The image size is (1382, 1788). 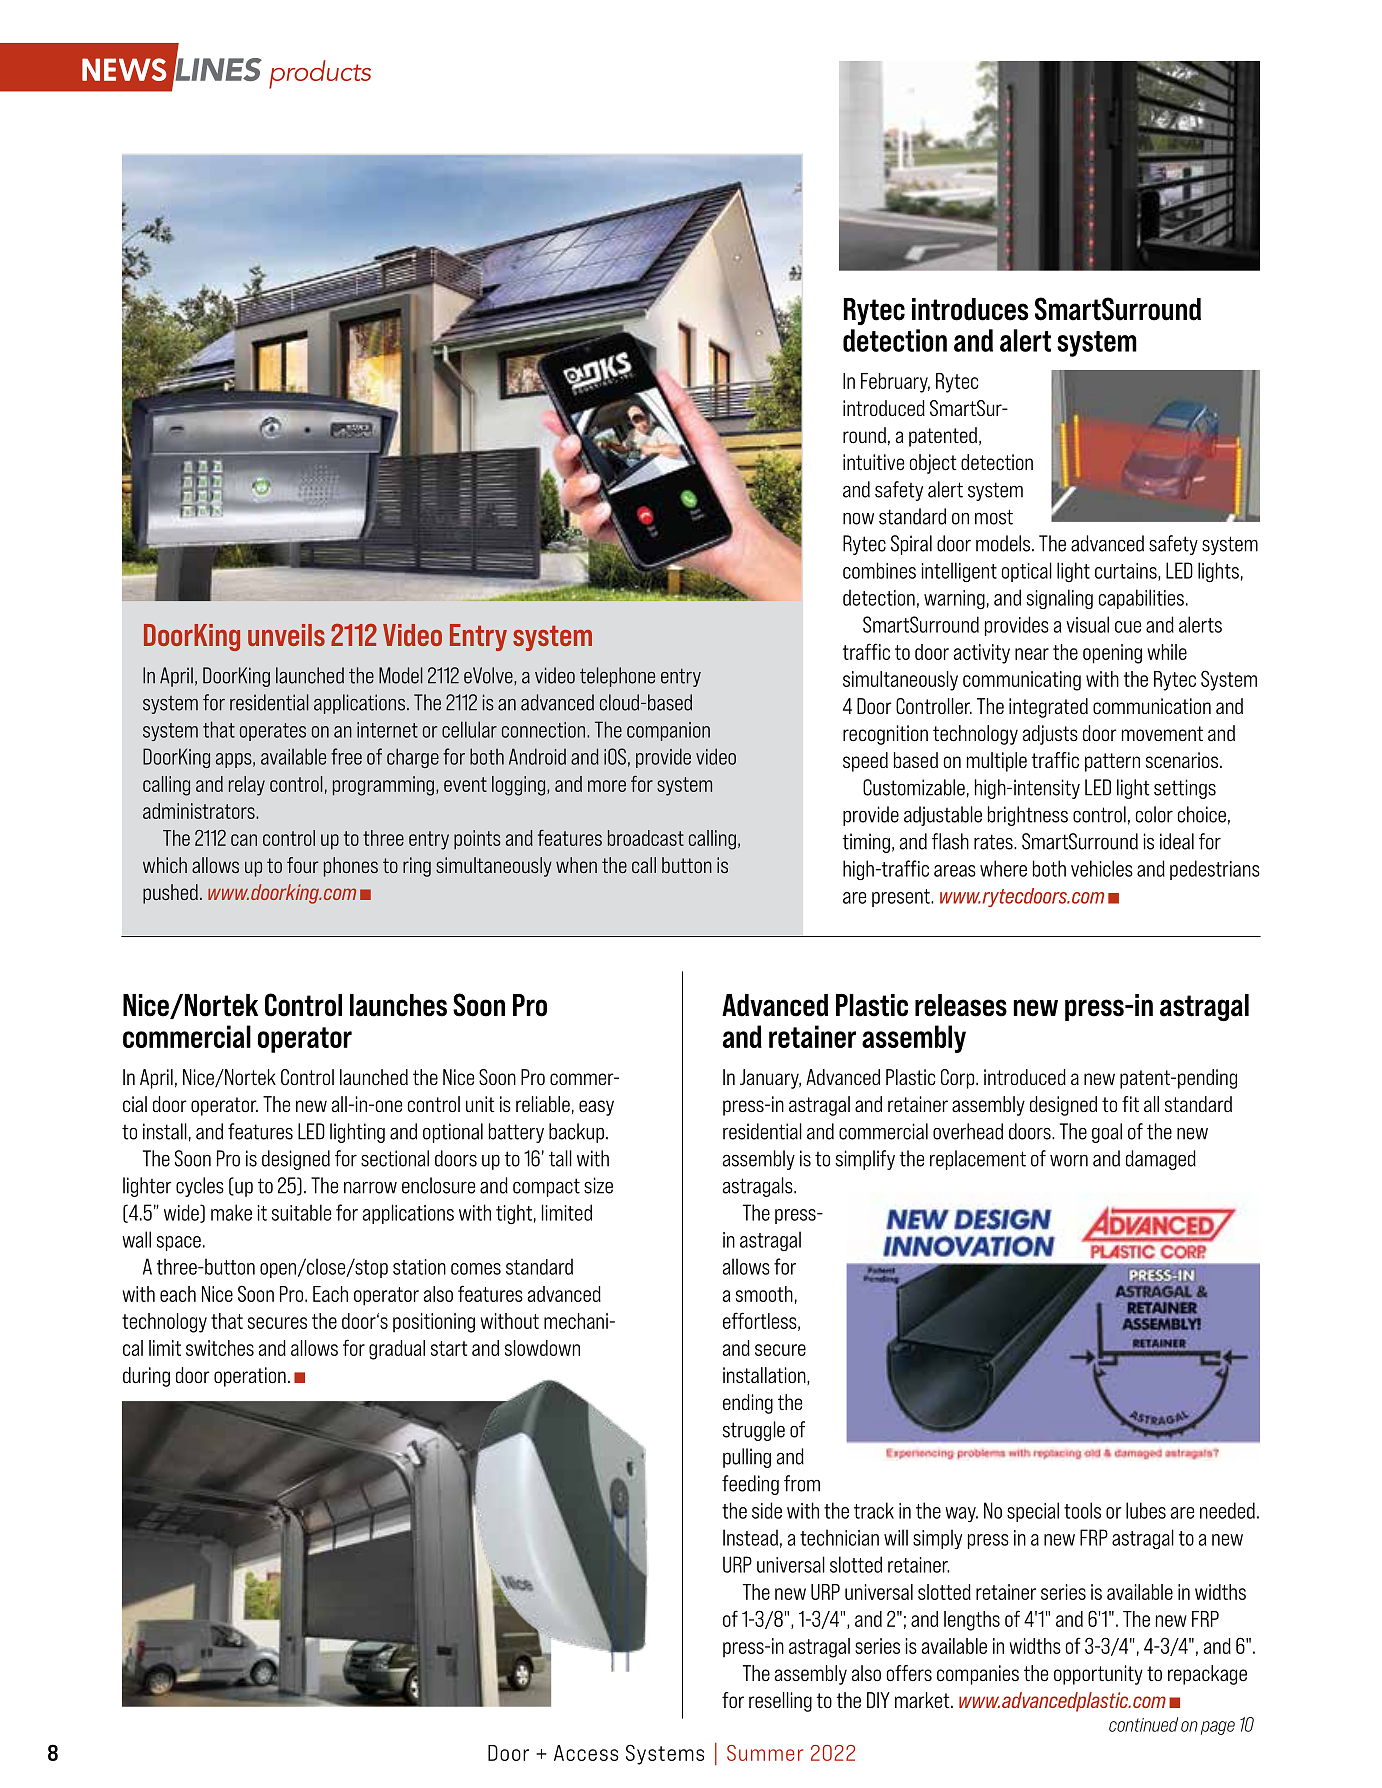 I want to click on continued, so click(x=1143, y=1724).
